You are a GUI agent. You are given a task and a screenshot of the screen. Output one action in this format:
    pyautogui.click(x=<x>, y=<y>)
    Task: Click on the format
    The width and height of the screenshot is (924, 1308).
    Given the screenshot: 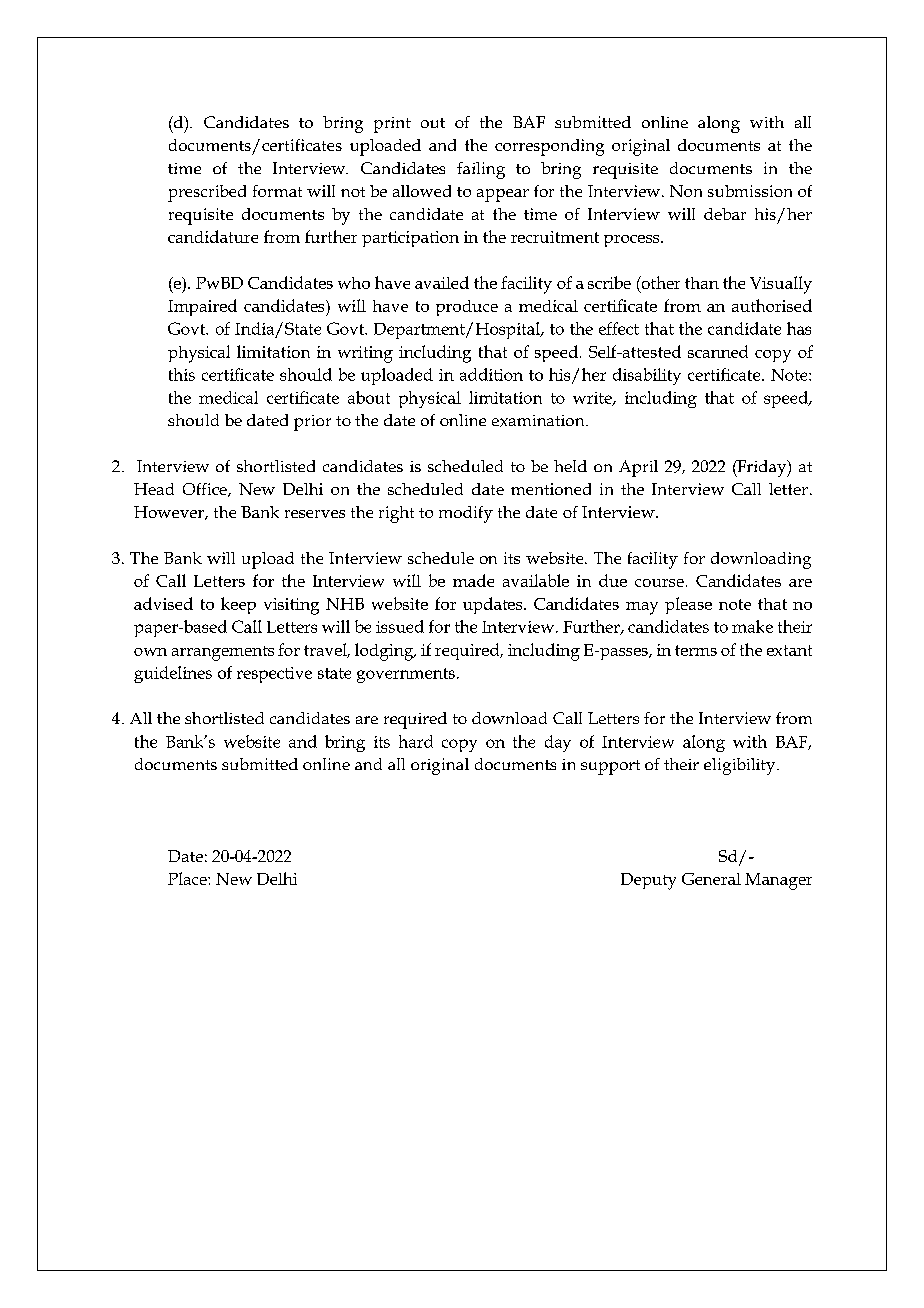 What is the action you would take?
    pyautogui.click(x=277, y=191)
